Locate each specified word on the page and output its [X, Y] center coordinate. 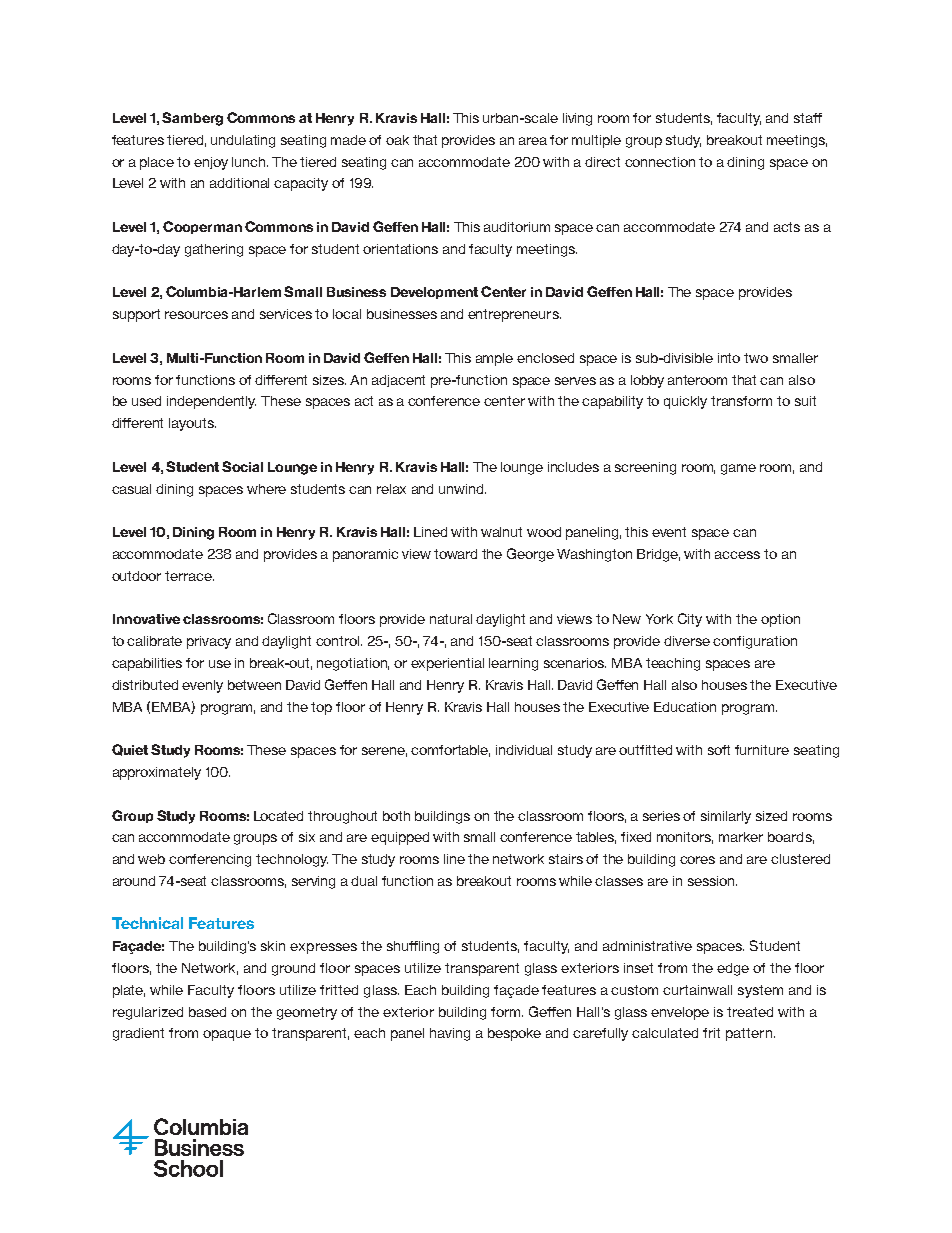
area [533, 141]
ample [494, 359]
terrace [189, 576]
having [450, 1034]
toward [455, 554]
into [729, 358]
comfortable [450, 751]
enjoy [211, 163]
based [207, 1012]
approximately [157, 773]
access [737, 555]
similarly [726, 817]
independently [211, 402]
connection [660, 162]
